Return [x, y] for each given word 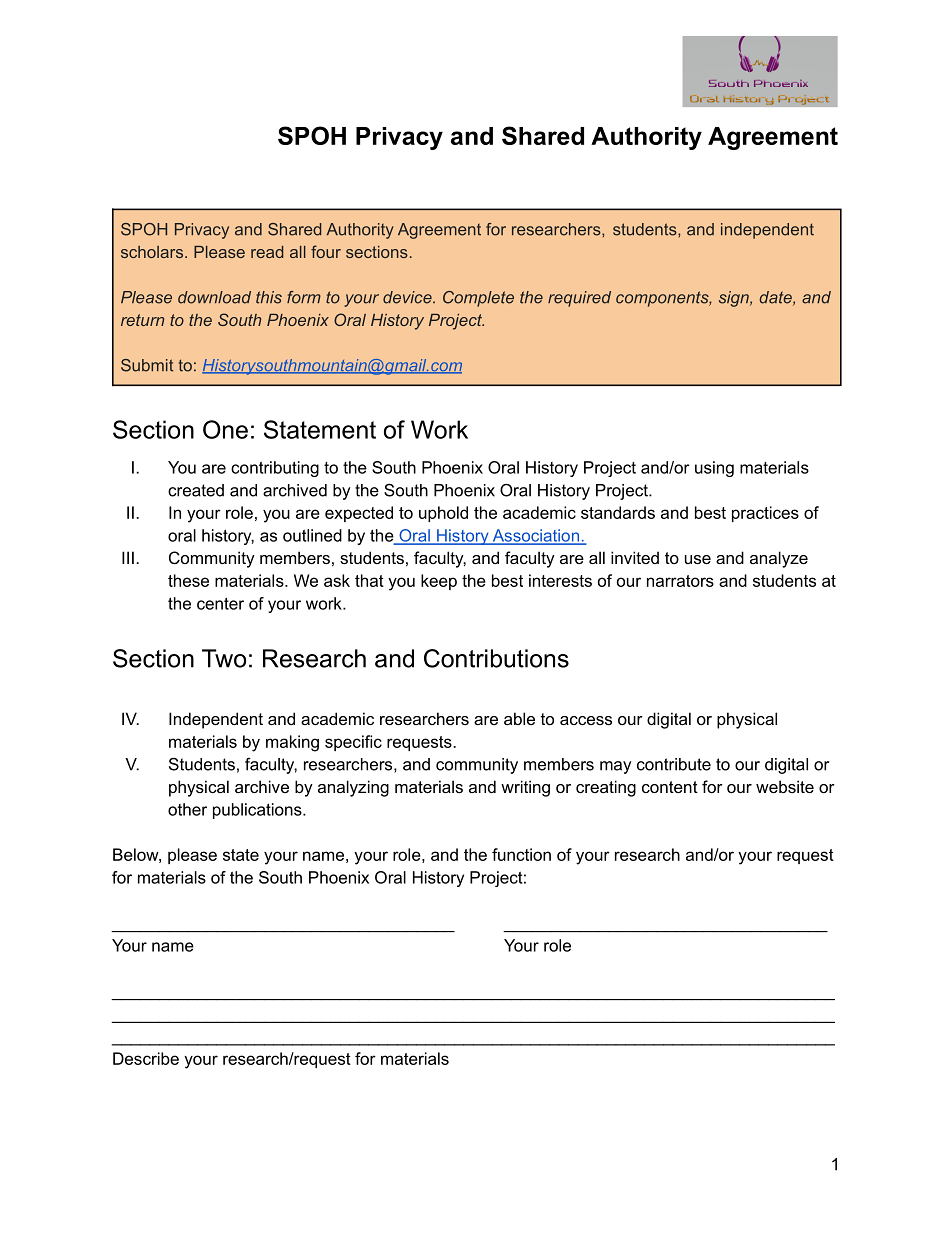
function [521, 854]
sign [735, 299]
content [670, 787]
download [214, 297]
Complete [478, 299]
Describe [146, 1058]
